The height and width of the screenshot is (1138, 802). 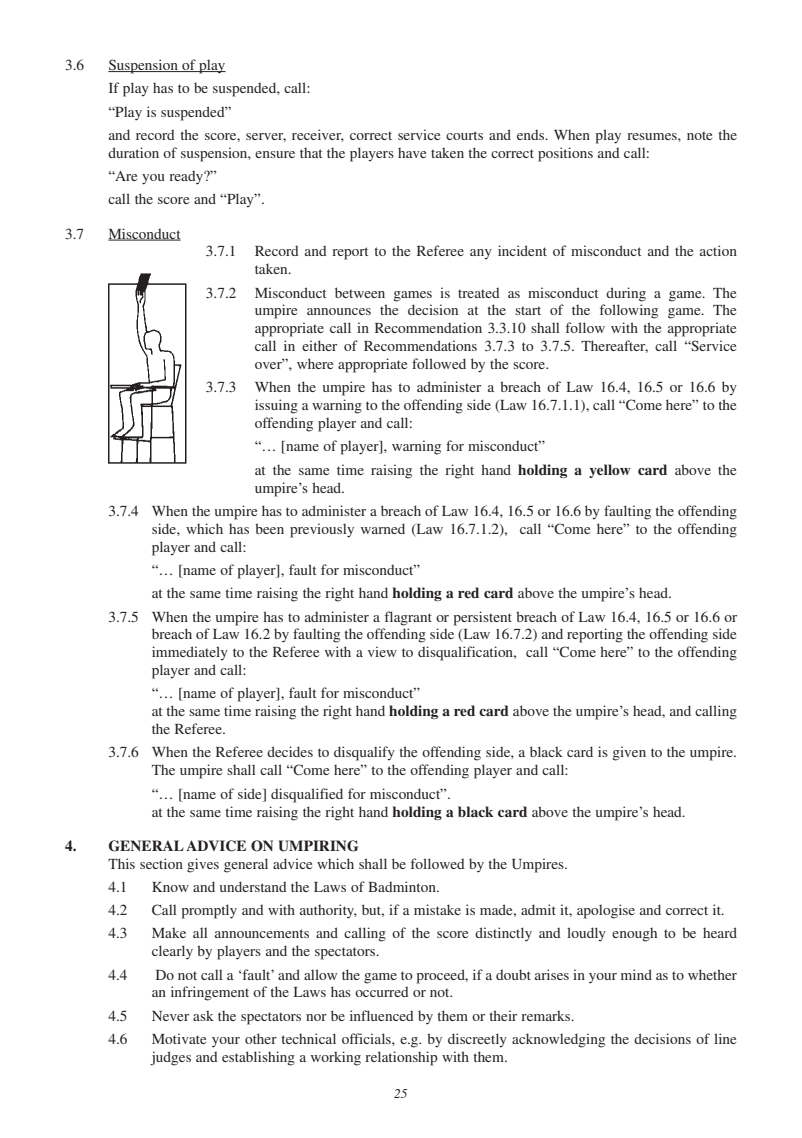 What do you see at coordinates (699, 135) in the screenshot?
I see `note` at bounding box center [699, 135].
